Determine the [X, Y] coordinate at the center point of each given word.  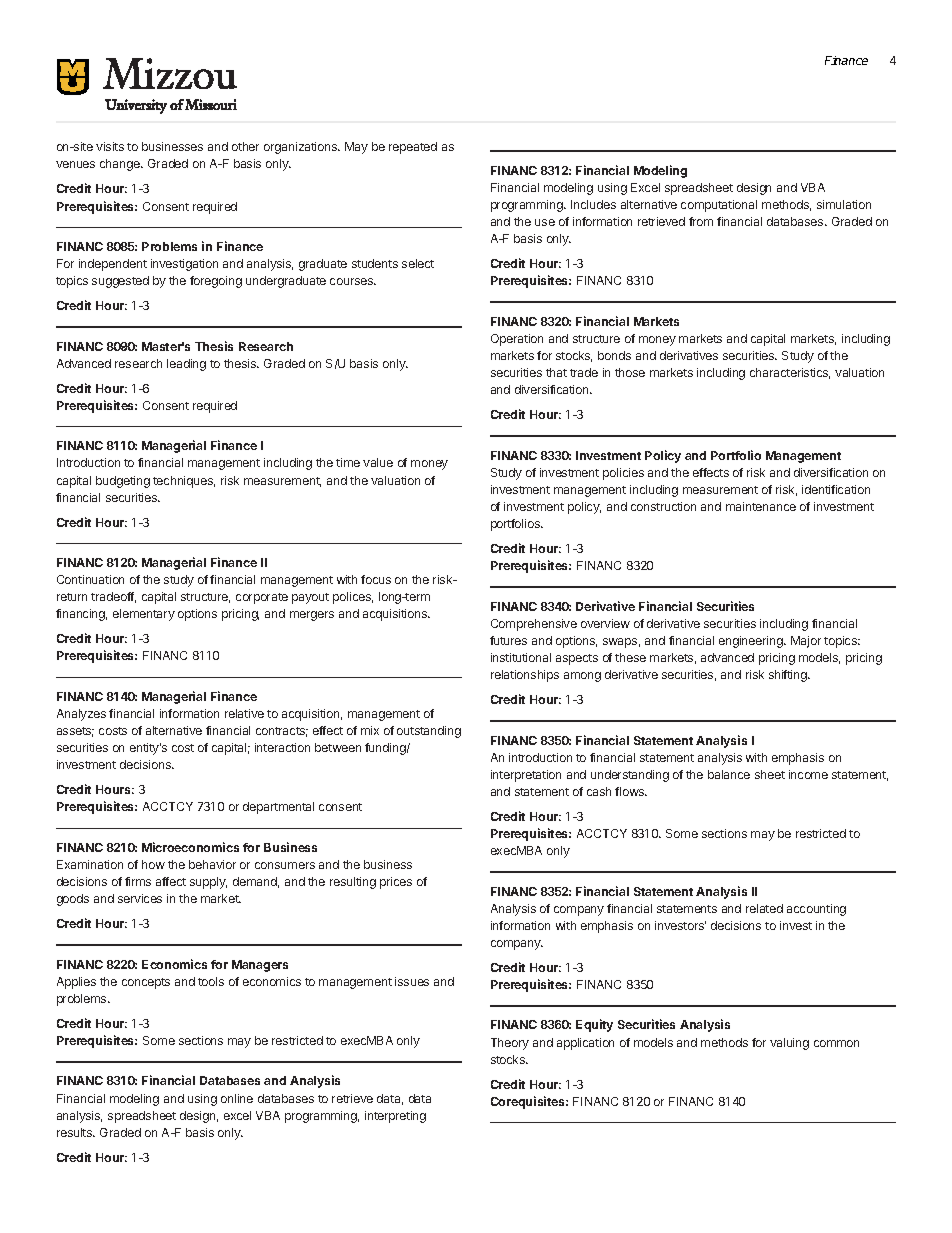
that [556, 372]
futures [508, 640]
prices [396, 883]
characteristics [790, 373]
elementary [144, 615]
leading [186, 365]
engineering [752, 642]
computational [719, 206]
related [764, 908]
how [153, 864]
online [237, 1098]
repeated [413, 148]
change [121, 165]
